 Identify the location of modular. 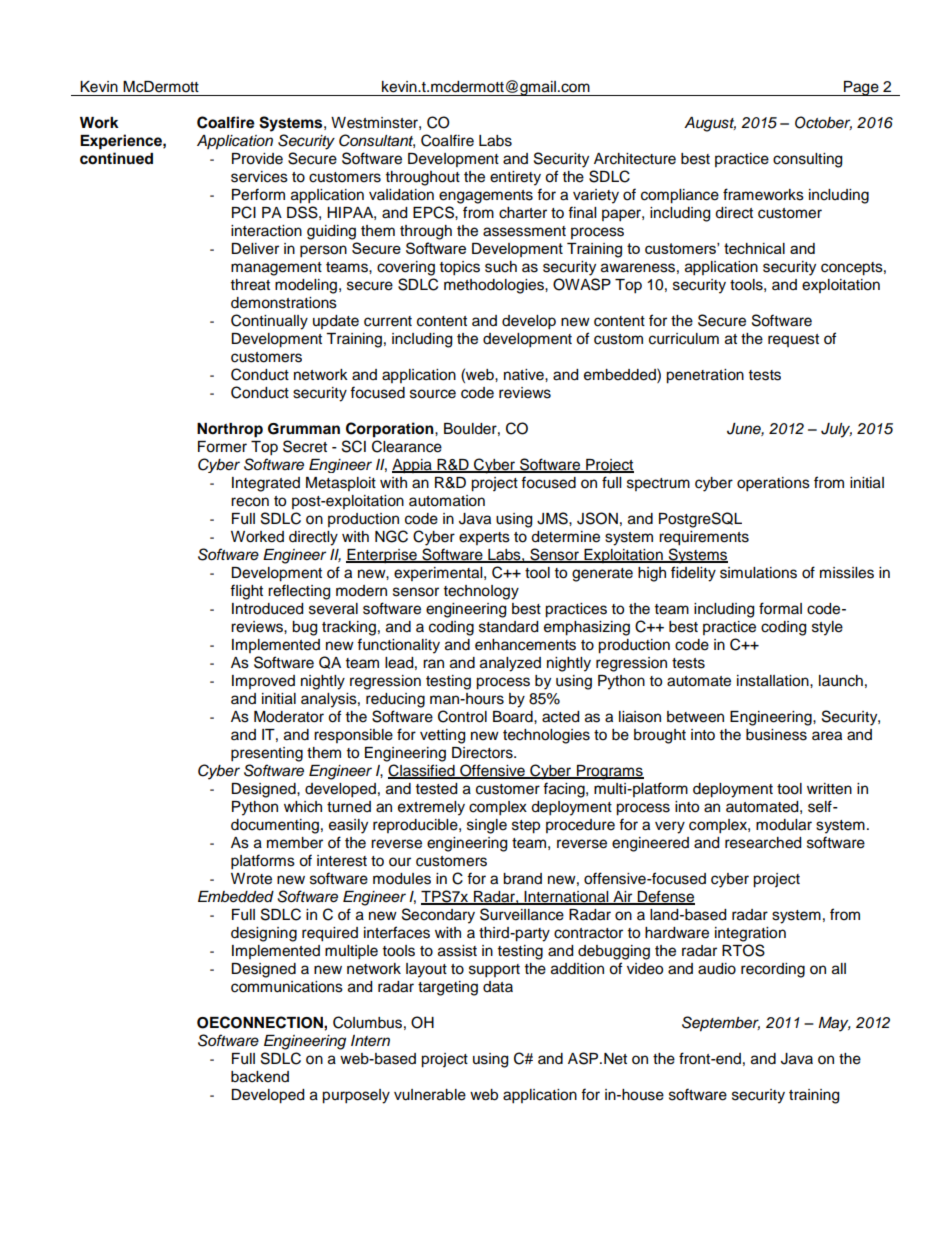
(784, 825).
